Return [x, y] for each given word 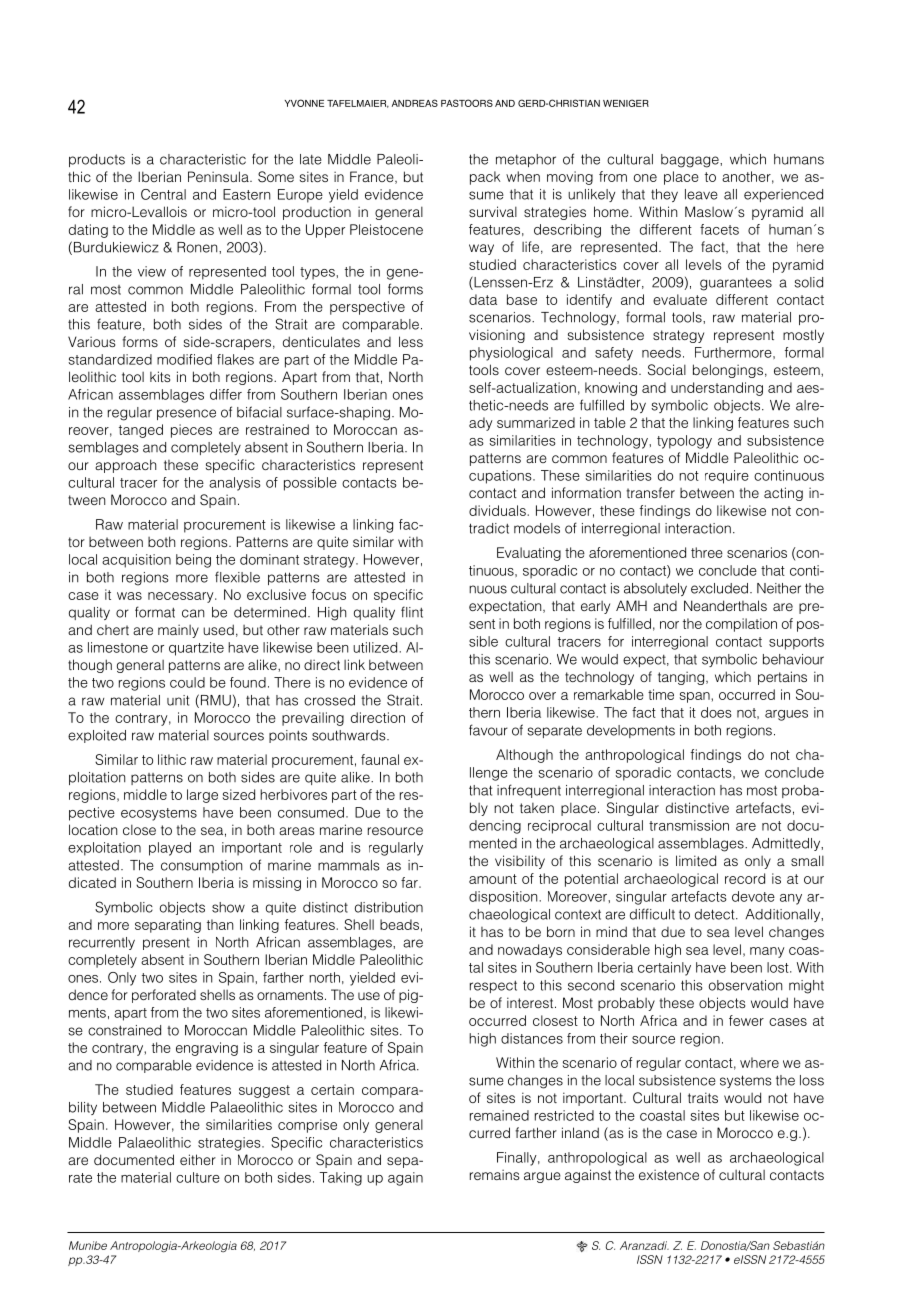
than [220, 924]
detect [716, 914]
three [707, 552]
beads [399, 924]
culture [198, 1177]
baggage [691, 161]
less [411, 341]
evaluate [680, 299]
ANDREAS [415, 103]
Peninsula [219, 176]
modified [184, 359]
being [193, 561]
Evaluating [529, 554]
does [716, 712]
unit [178, 700]
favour [488, 730]
